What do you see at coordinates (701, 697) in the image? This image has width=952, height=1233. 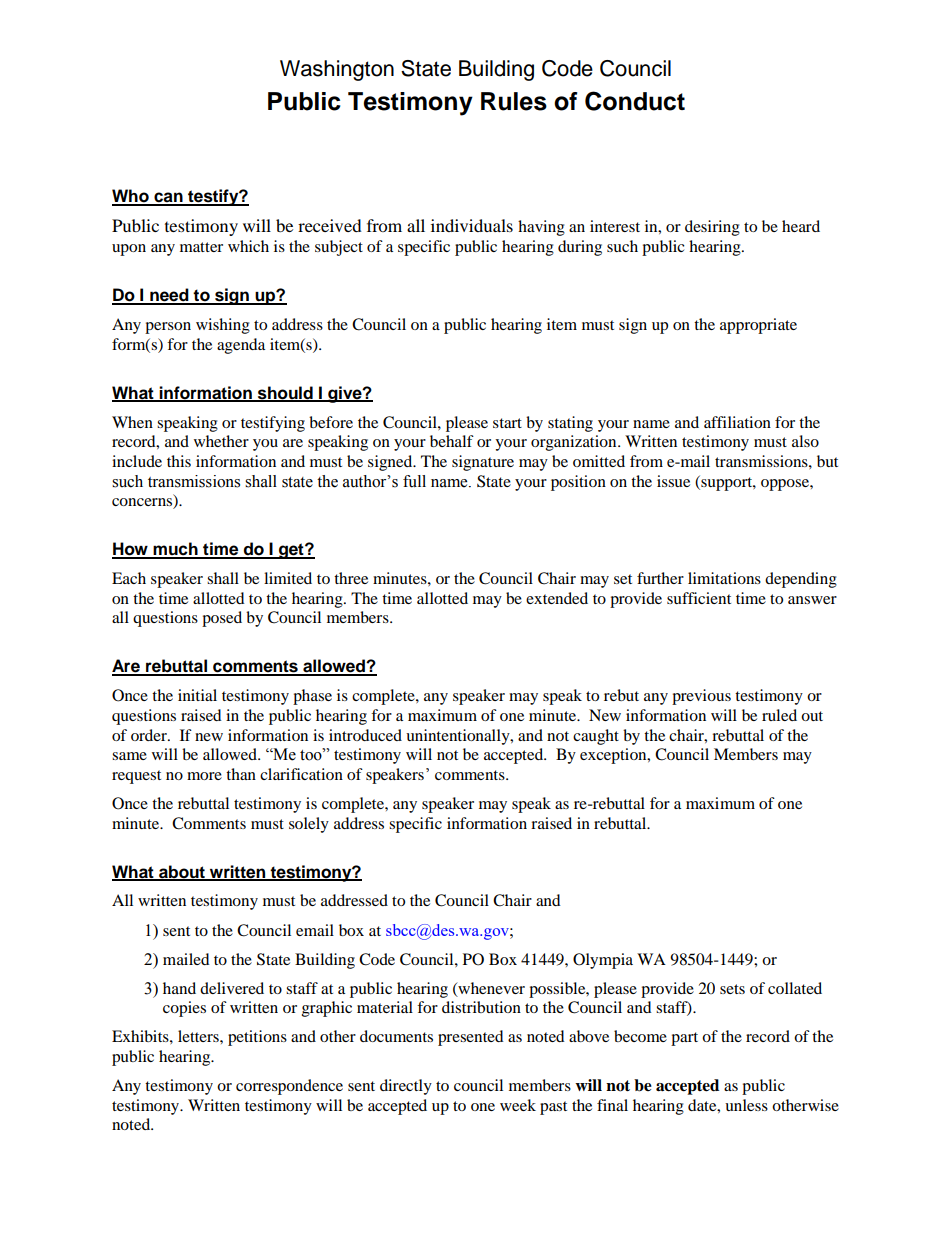 I see `previous` at bounding box center [701, 697].
